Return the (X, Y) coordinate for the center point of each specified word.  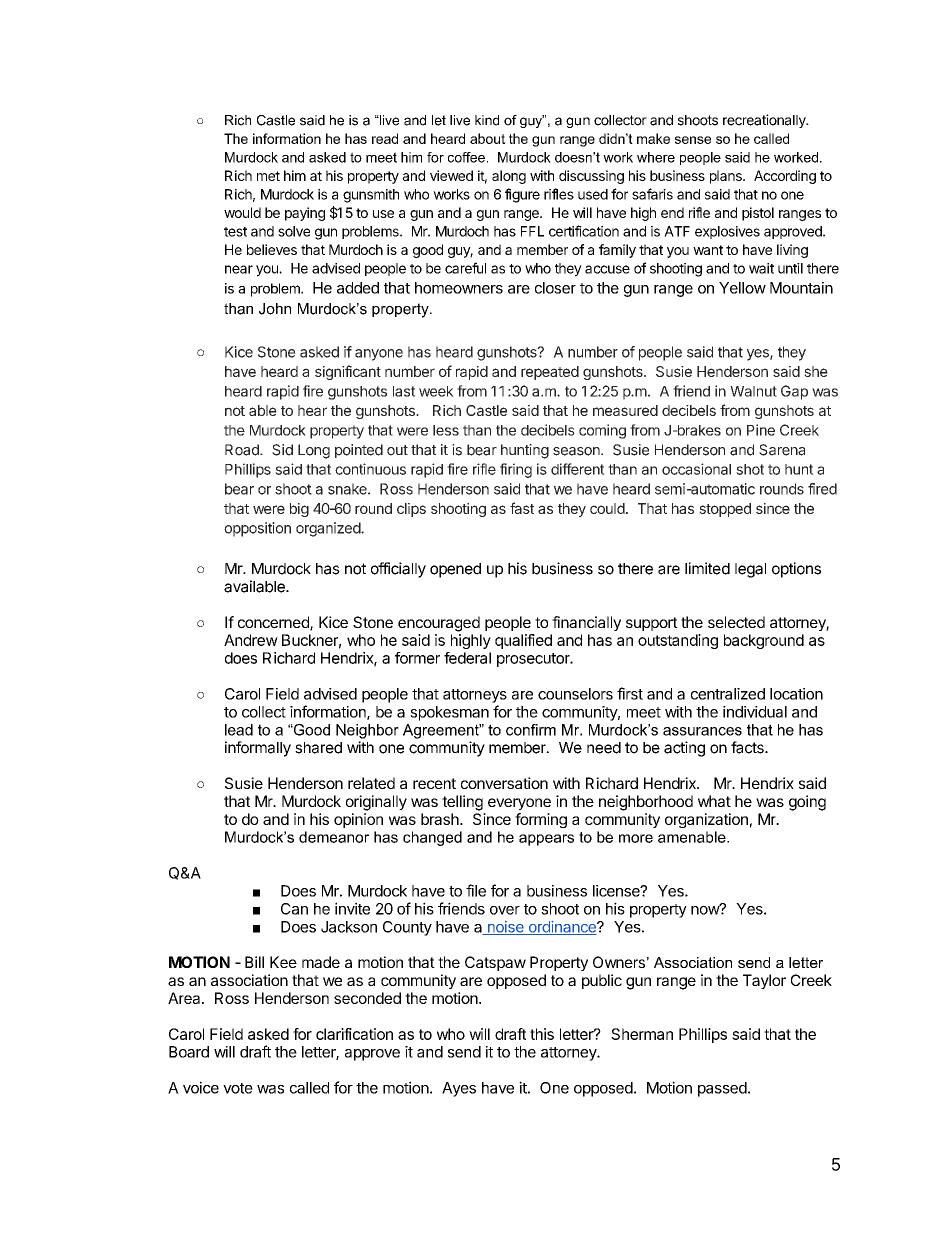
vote (238, 1088)
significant (348, 372)
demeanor (334, 837)
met (268, 176)
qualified (523, 641)
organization (706, 820)
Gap (794, 392)
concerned (274, 623)
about (487, 138)
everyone (519, 804)
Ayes (459, 1089)
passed (722, 1089)
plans (727, 177)
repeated (550, 373)
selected (736, 622)
